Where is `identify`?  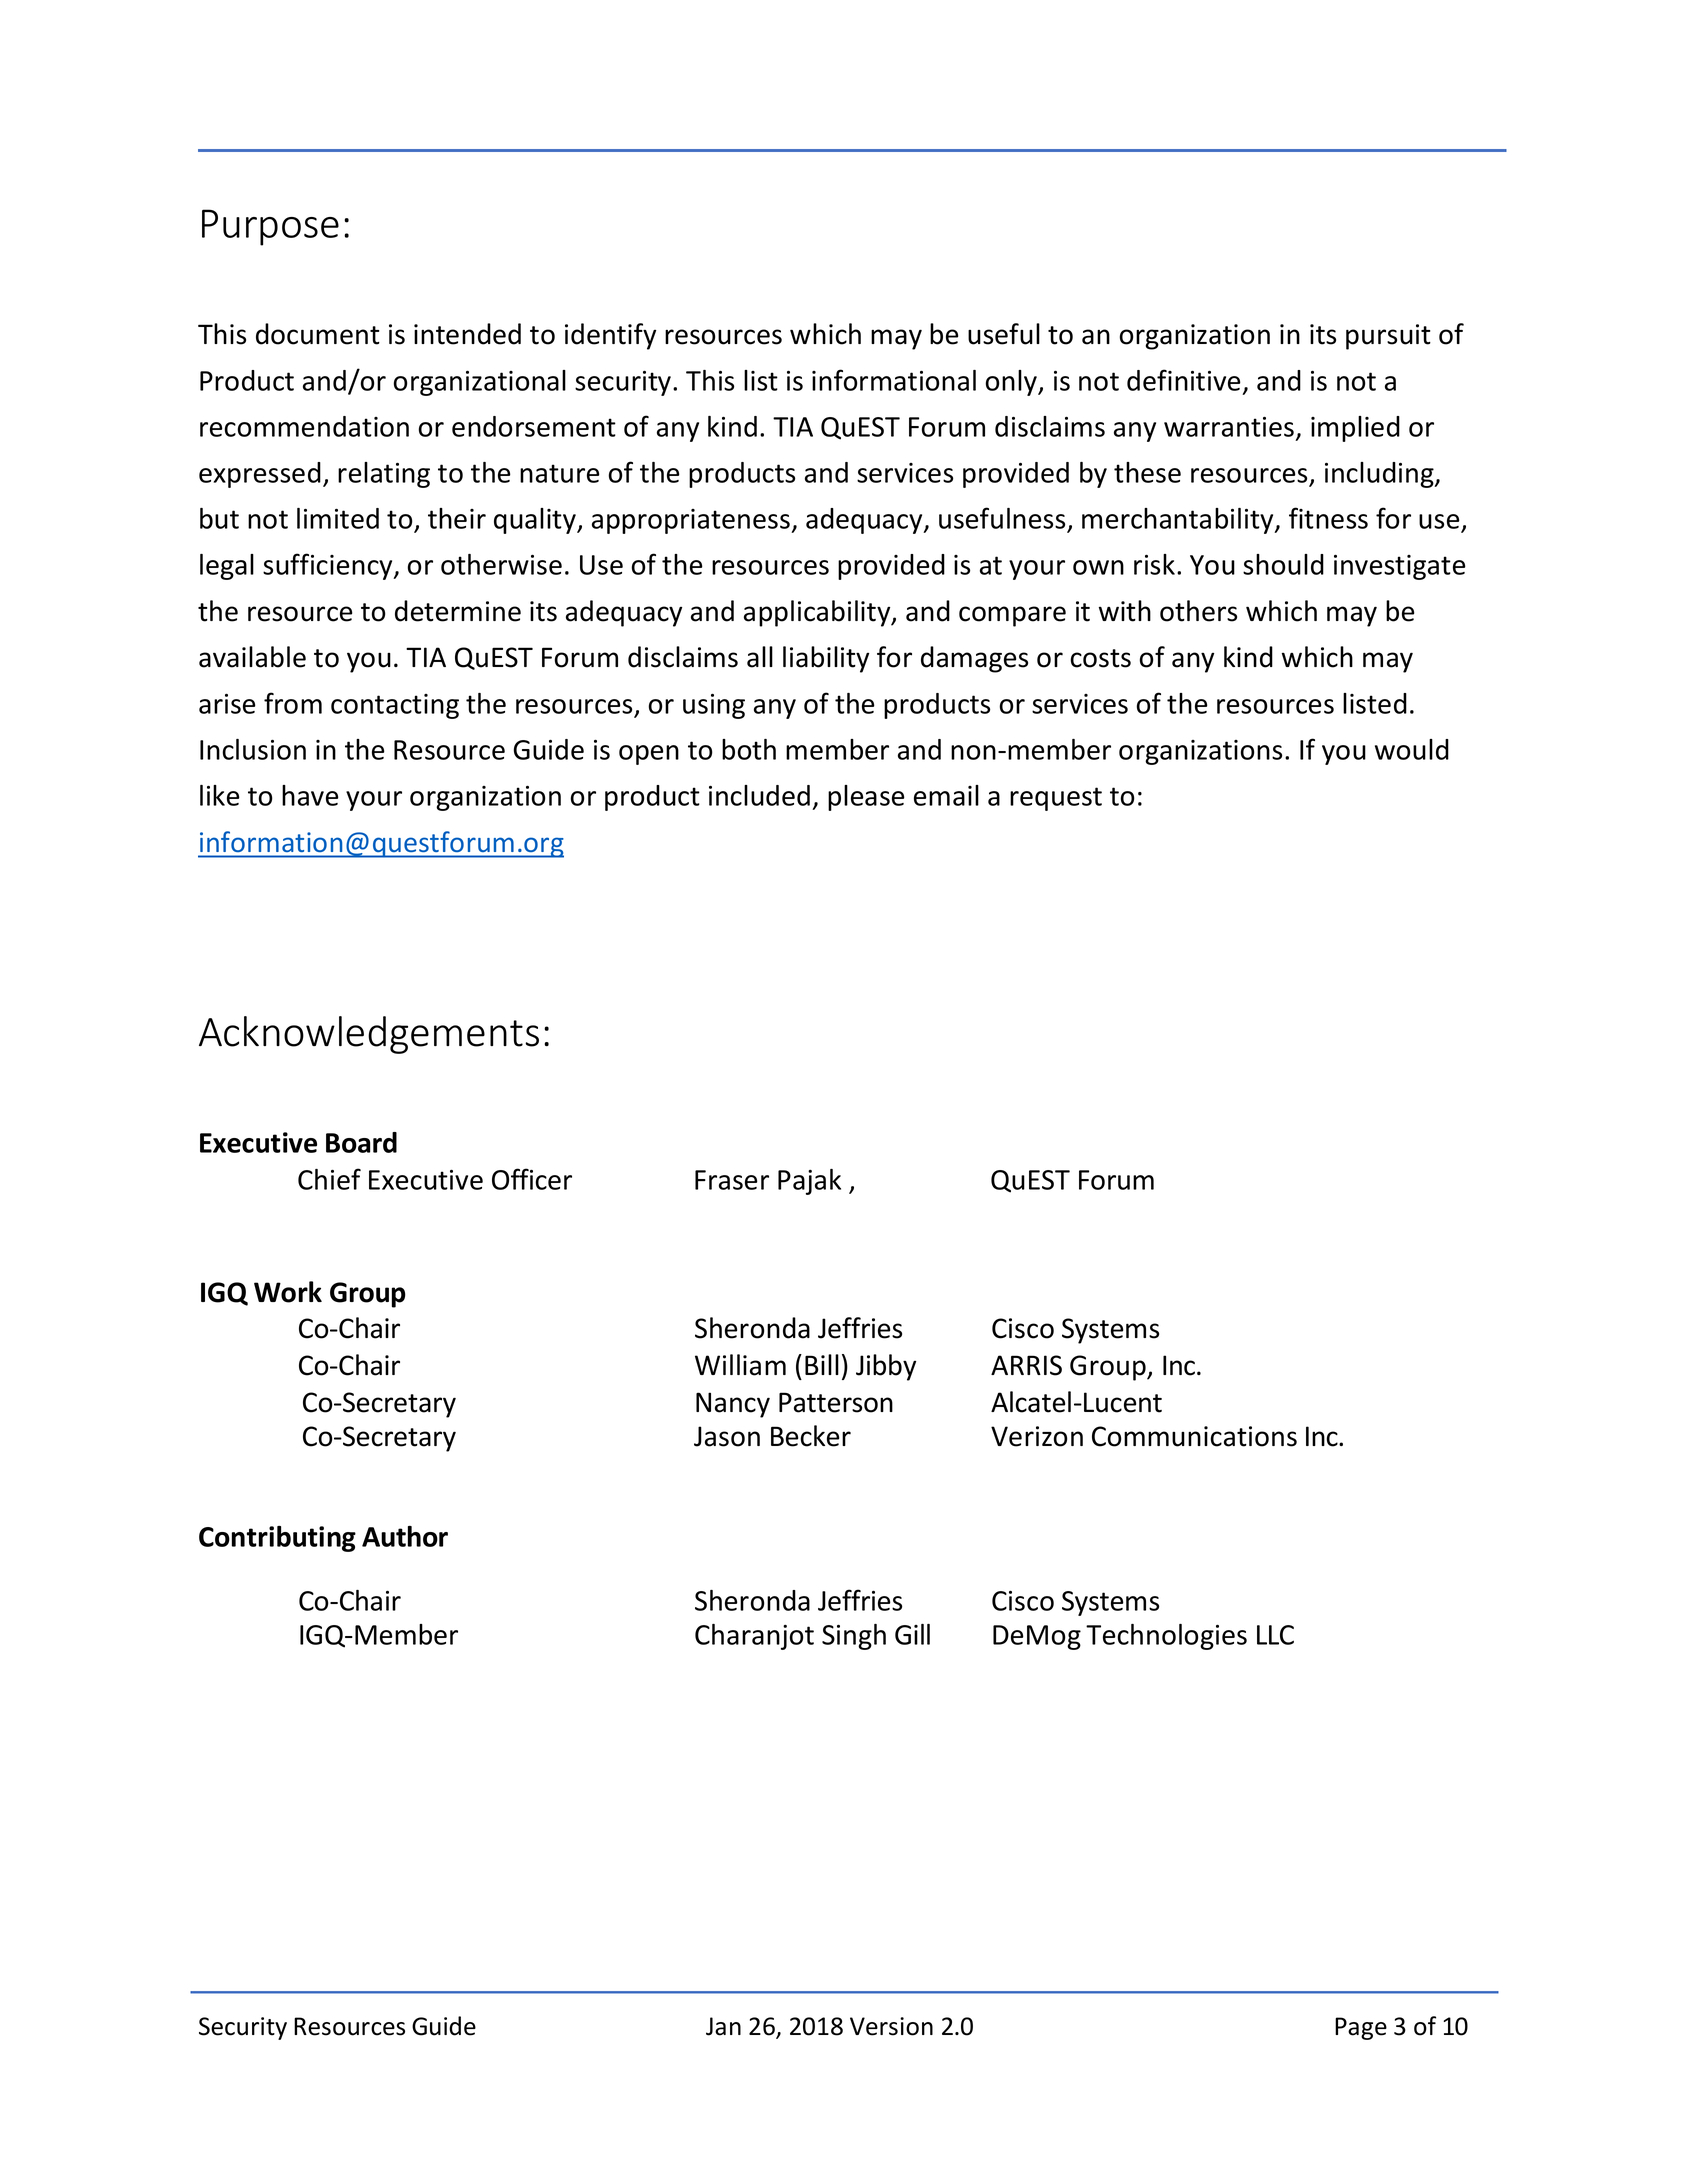 identify is located at coordinates (610, 336).
